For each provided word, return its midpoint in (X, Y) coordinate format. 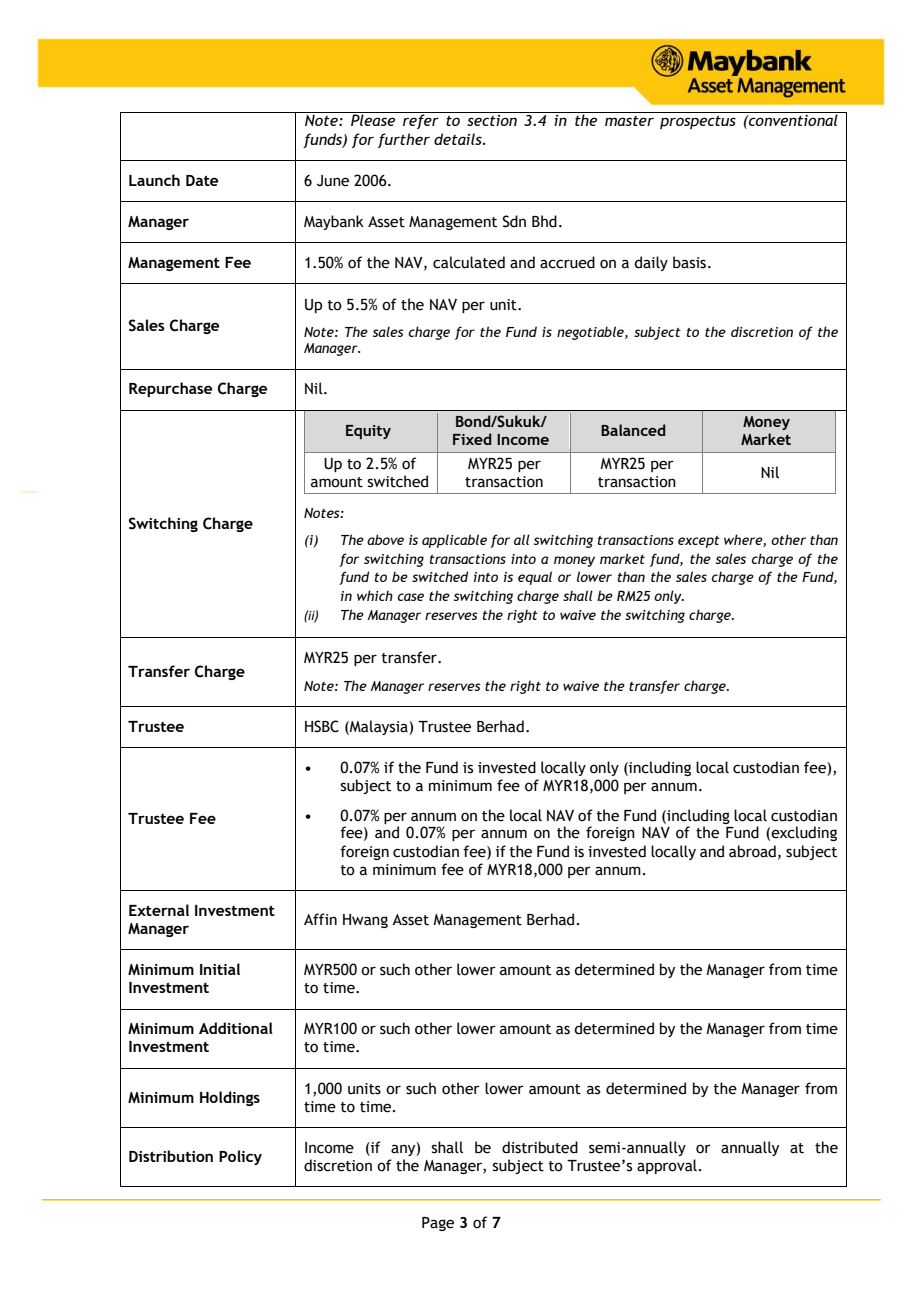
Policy (240, 1157)
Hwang (365, 921)
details (459, 139)
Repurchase (170, 389)
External (159, 910)
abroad (752, 851)
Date (202, 180)
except (699, 542)
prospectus (698, 122)
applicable (454, 541)
